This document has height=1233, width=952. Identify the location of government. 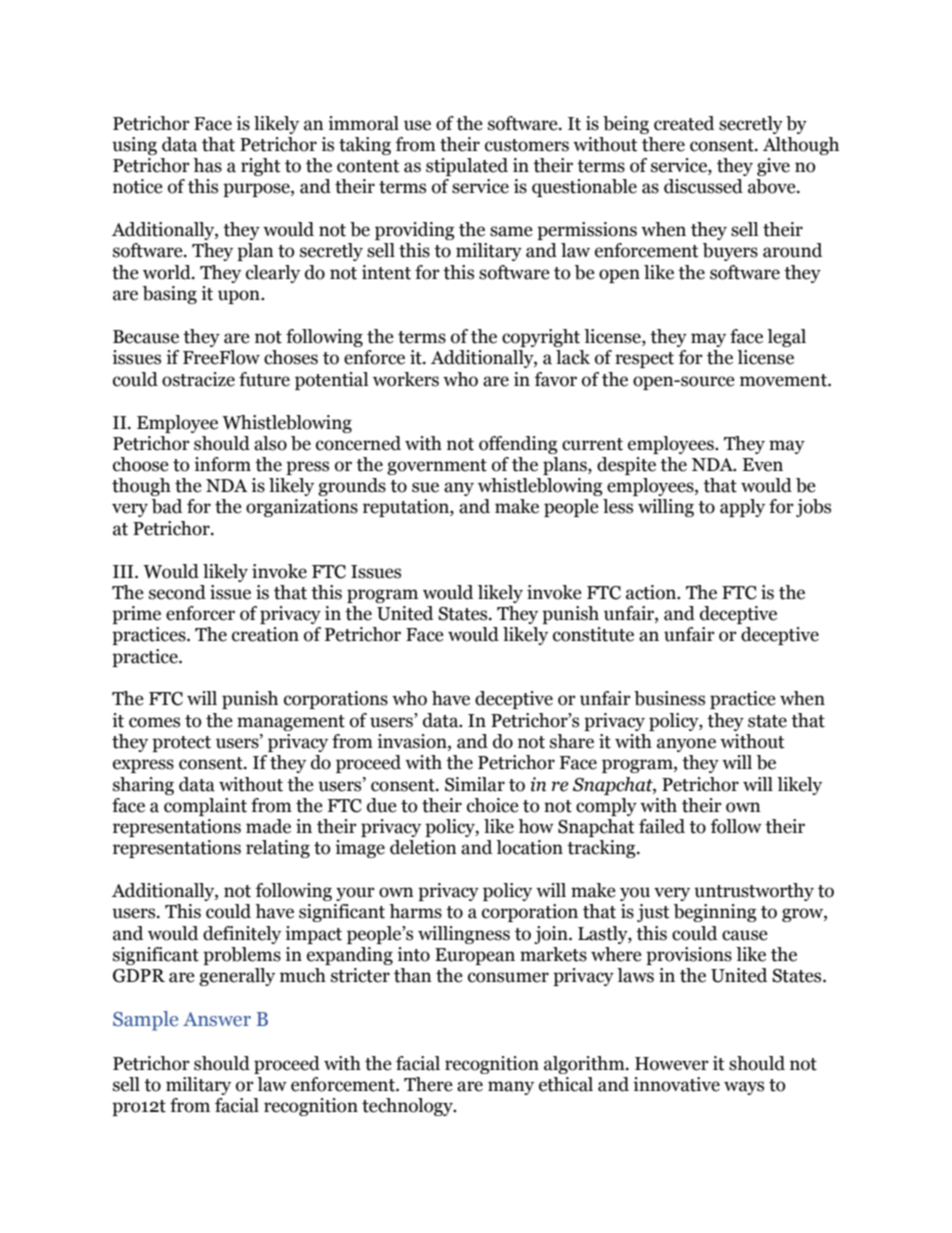
(437, 467).
